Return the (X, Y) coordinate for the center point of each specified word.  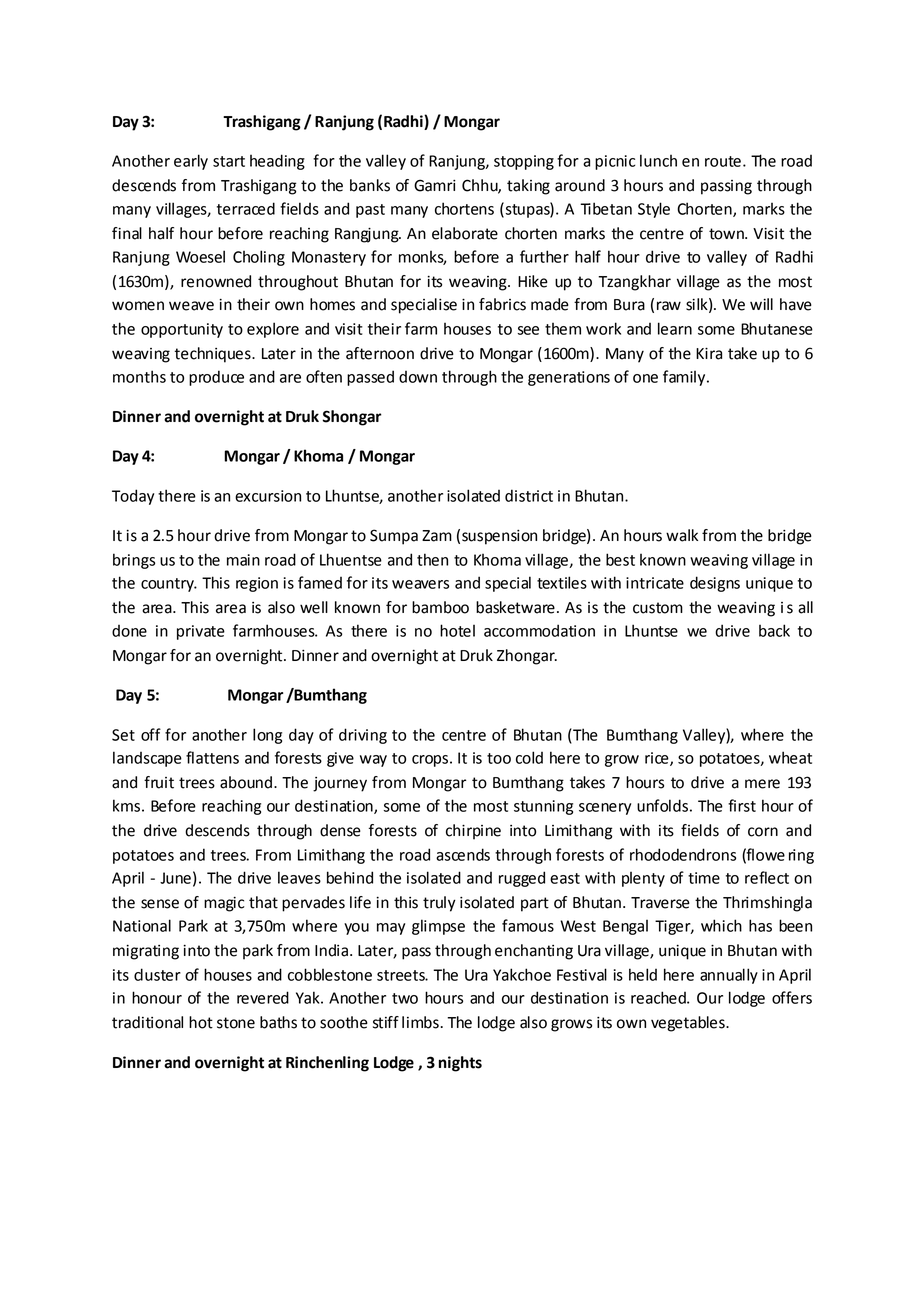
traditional (147, 1022)
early (191, 162)
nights (460, 1064)
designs (715, 584)
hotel (457, 630)
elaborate (465, 233)
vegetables (689, 1024)
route (723, 161)
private (201, 632)
